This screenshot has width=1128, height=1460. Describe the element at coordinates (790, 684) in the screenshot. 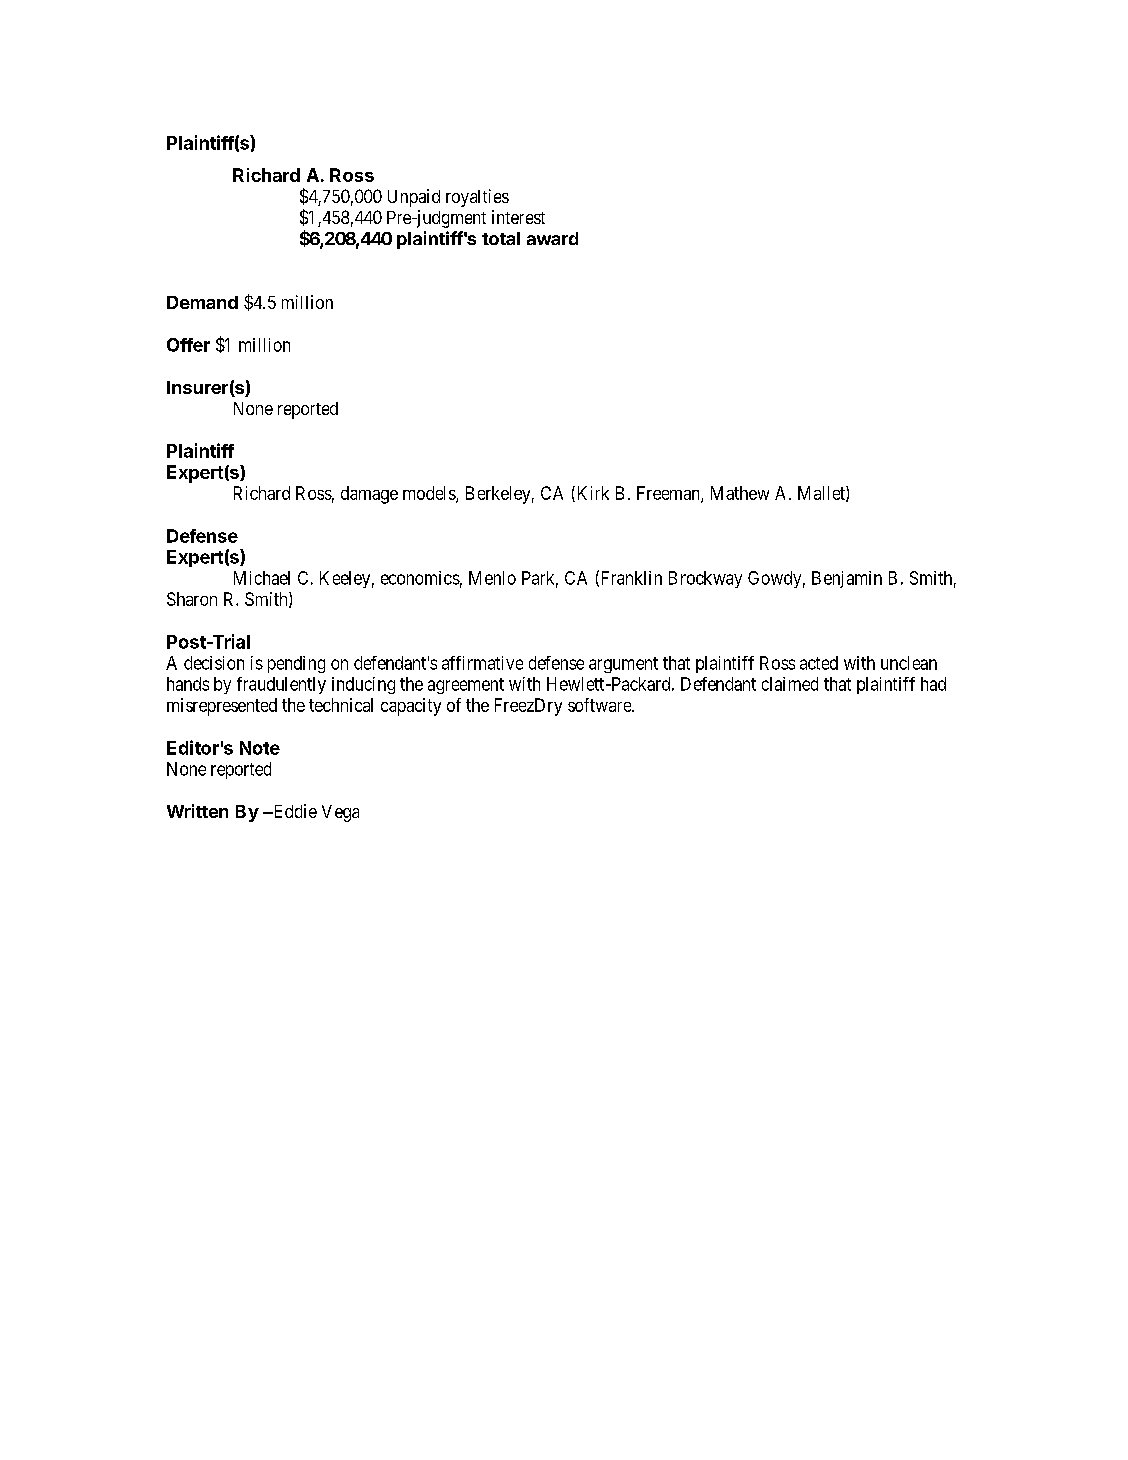

I see `claimed` at that location.
